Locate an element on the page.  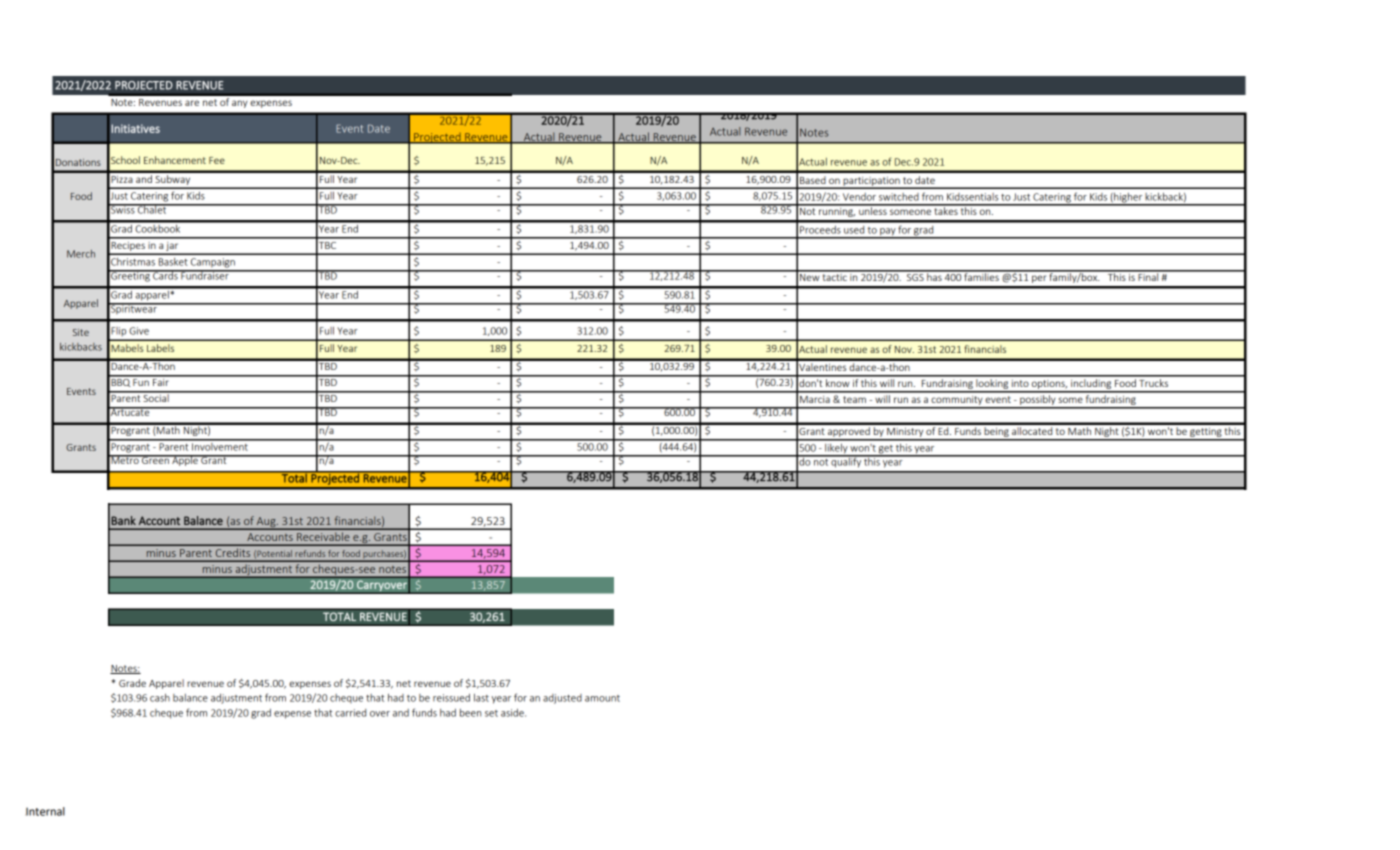
Apple is located at coordinates (185, 460).
